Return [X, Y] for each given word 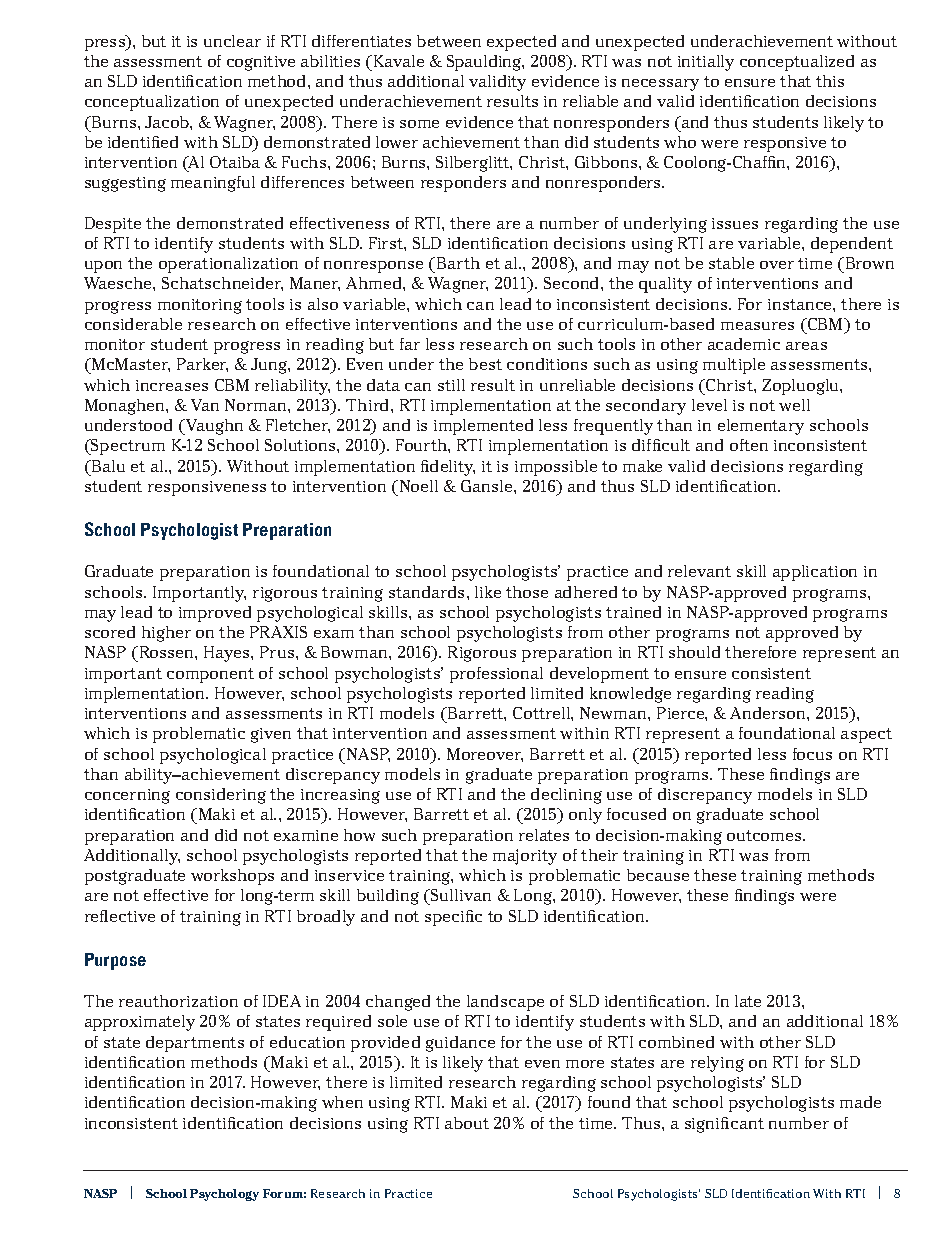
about [467, 1123]
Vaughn [213, 427]
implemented [483, 427]
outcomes [765, 835]
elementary [761, 427]
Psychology [224, 1195]
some [419, 124]
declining [566, 796]
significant [724, 1125]
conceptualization [152, 103]
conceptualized [797, 63]
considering [221, 796]
